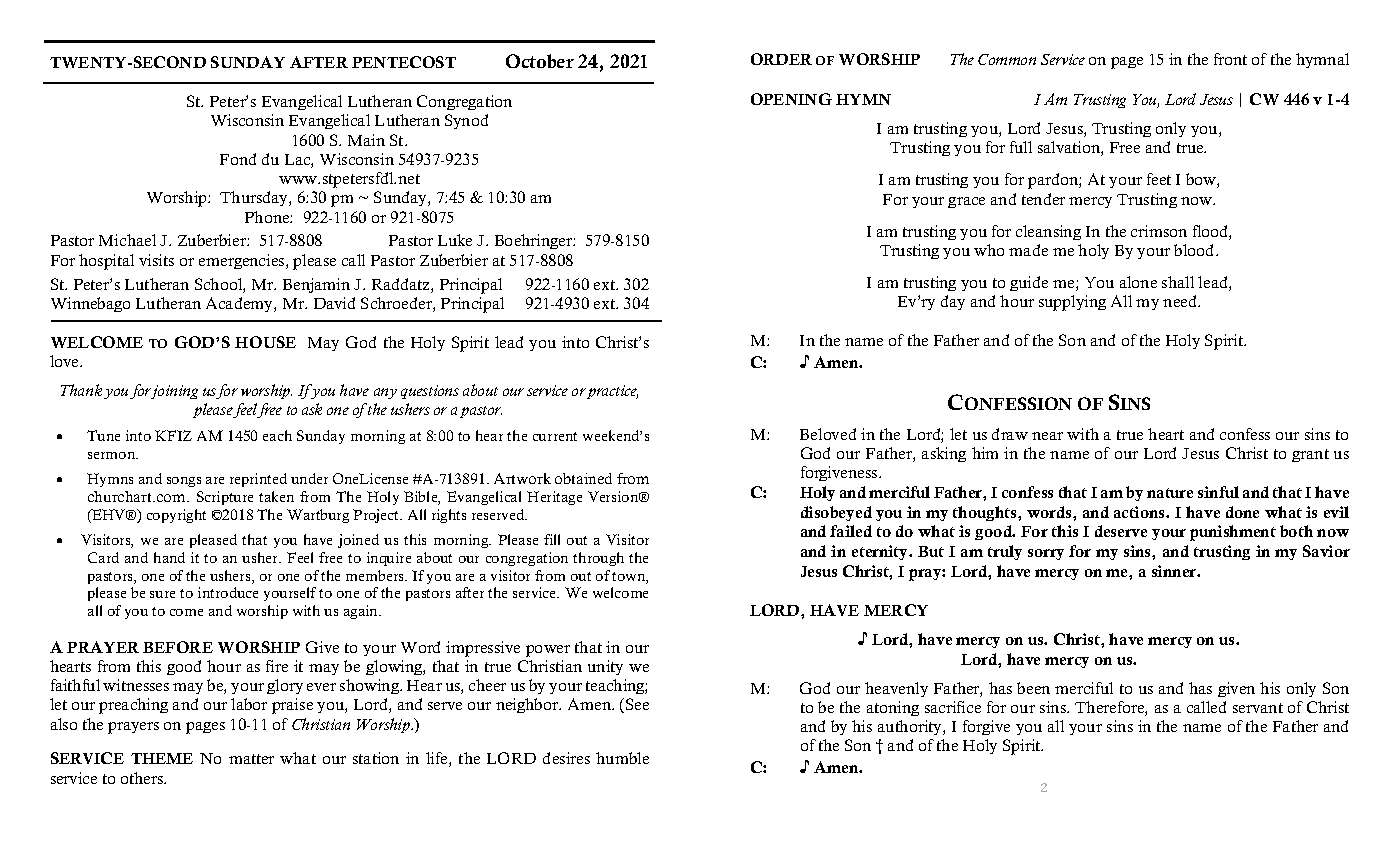  What do you see at coordinates (1230, 59) in the screenshot?
I see `front` at bounding box center [1230, 59].
